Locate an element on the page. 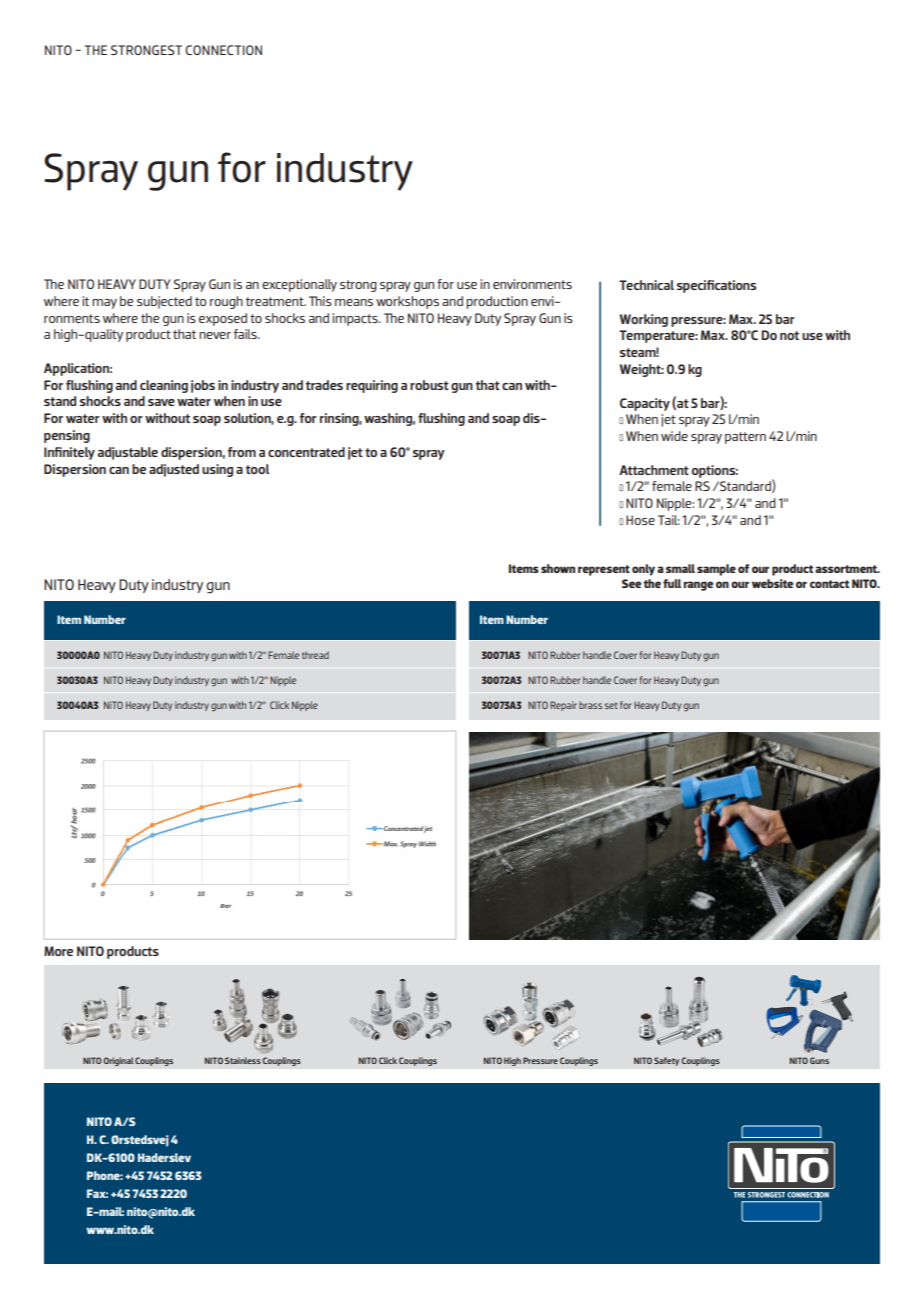  More is located at coordinates (58, 951).
